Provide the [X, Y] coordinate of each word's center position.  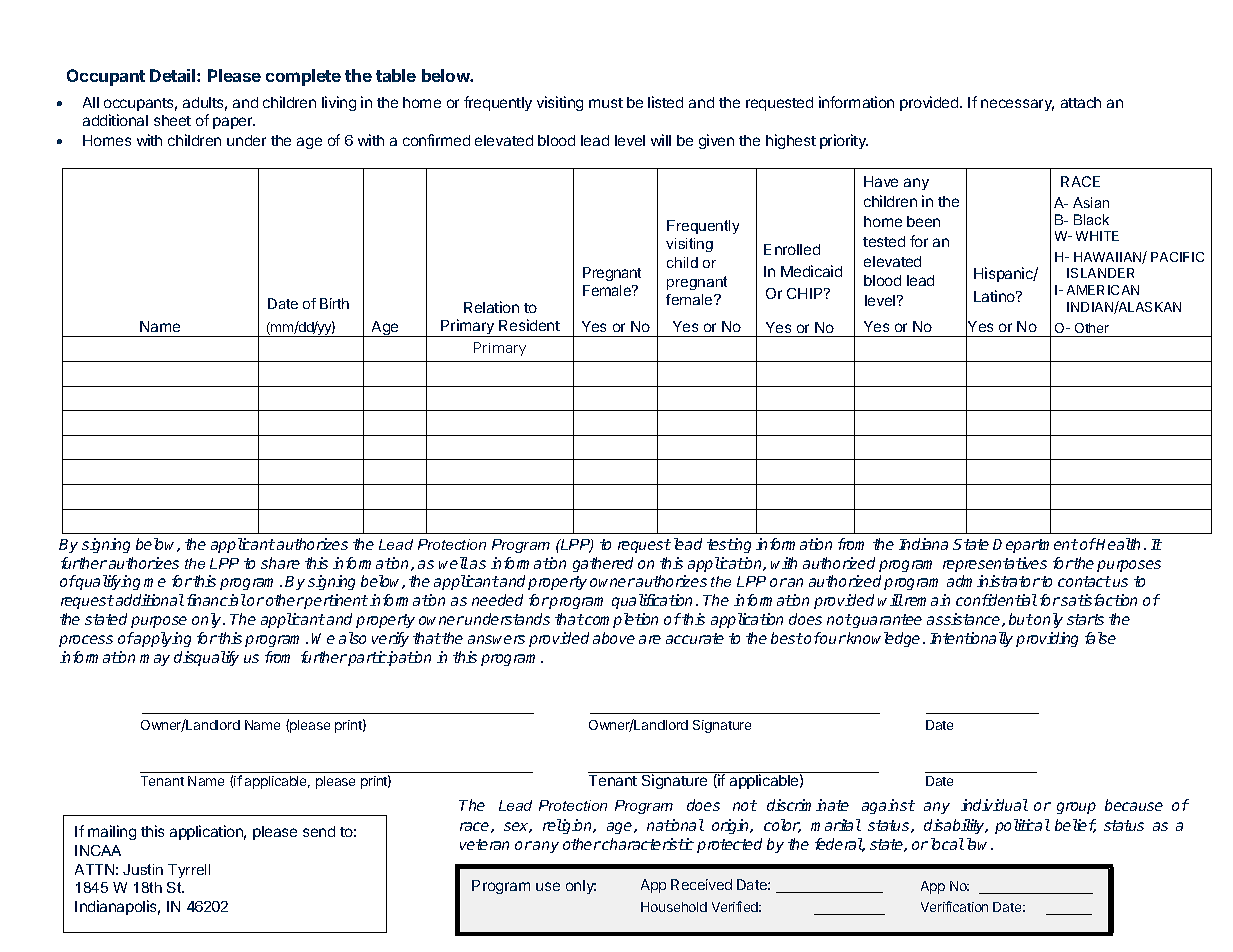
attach [1081, 102]
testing [729, 545]
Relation [491, 307]
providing [1047, 639]
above [614, 638]
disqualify [206, 658]
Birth [334, 303]
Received [701, 884]
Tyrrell [189, 871]
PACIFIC [1177, 257]
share [280, 563]
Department [1035, 546]
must [606, 103]
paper [234, 123]
